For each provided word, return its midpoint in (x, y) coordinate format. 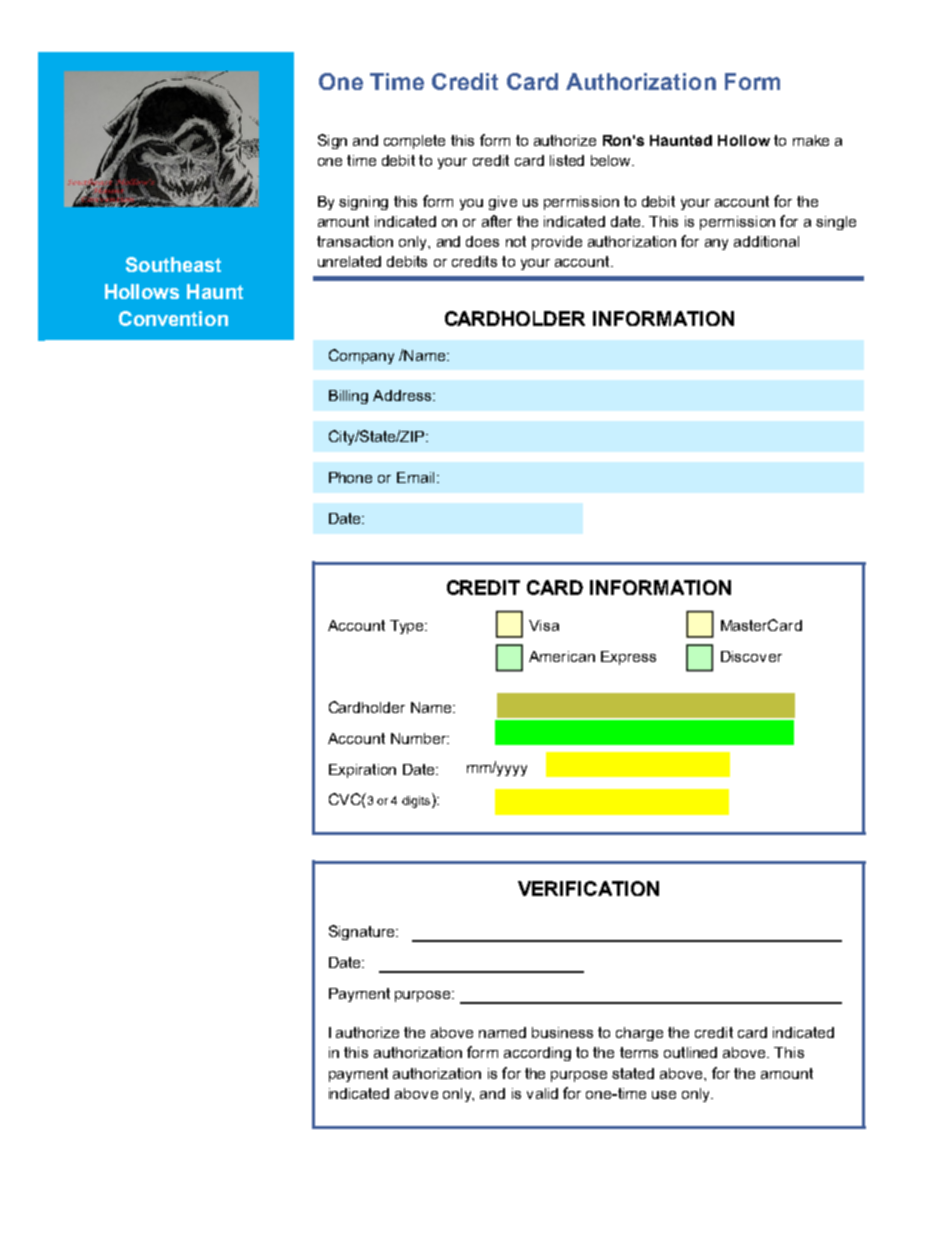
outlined (690, 1052)
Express (628, 658)
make (811, 140)
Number (420, 738)
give (503, 203)
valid (542, 1093)
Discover (751, 656)
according (537, 1054)
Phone (350, 477)
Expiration (362, 771)
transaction (355, 241)
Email (415, 477)
